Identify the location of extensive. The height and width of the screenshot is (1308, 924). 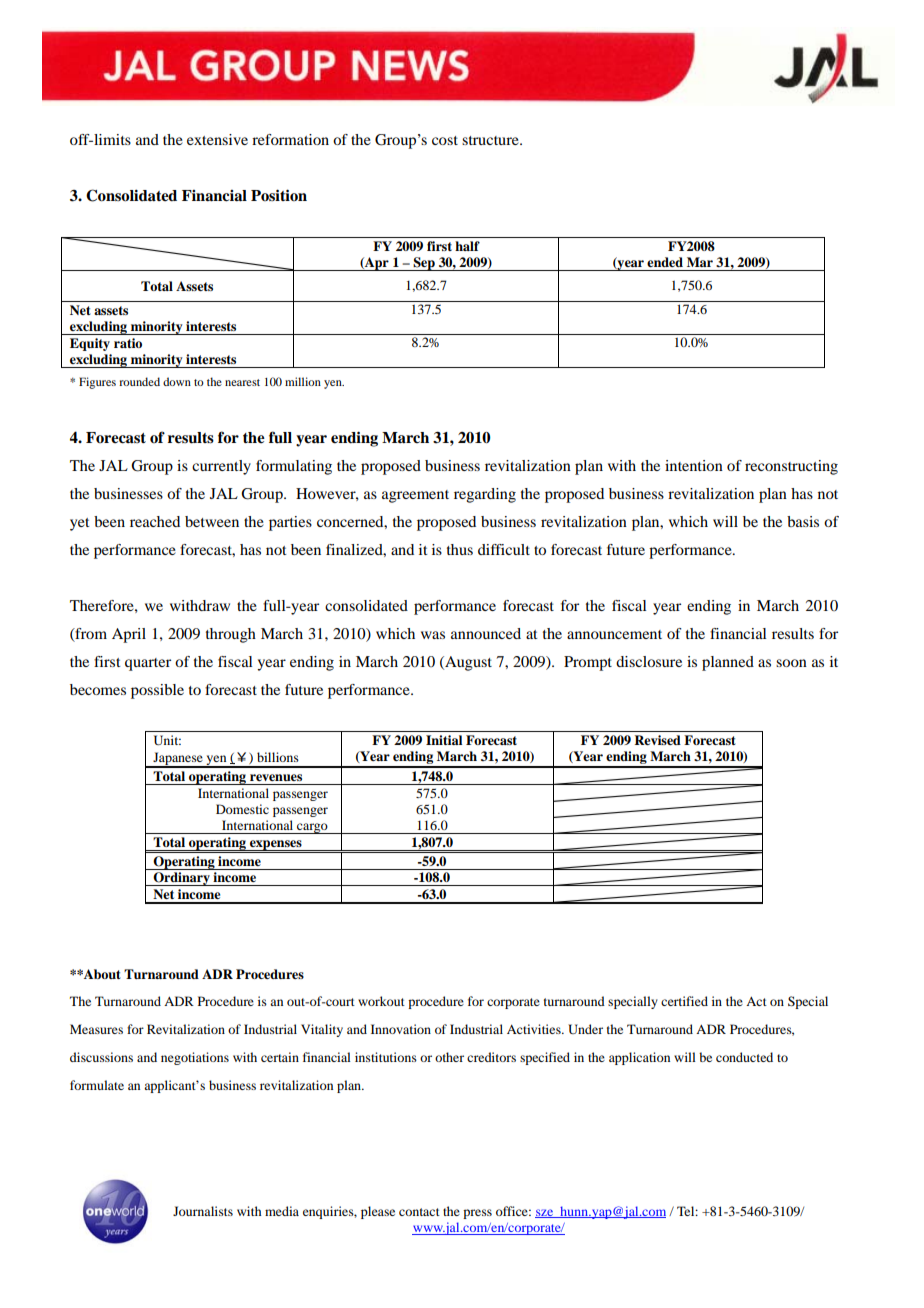
(217, 139).
